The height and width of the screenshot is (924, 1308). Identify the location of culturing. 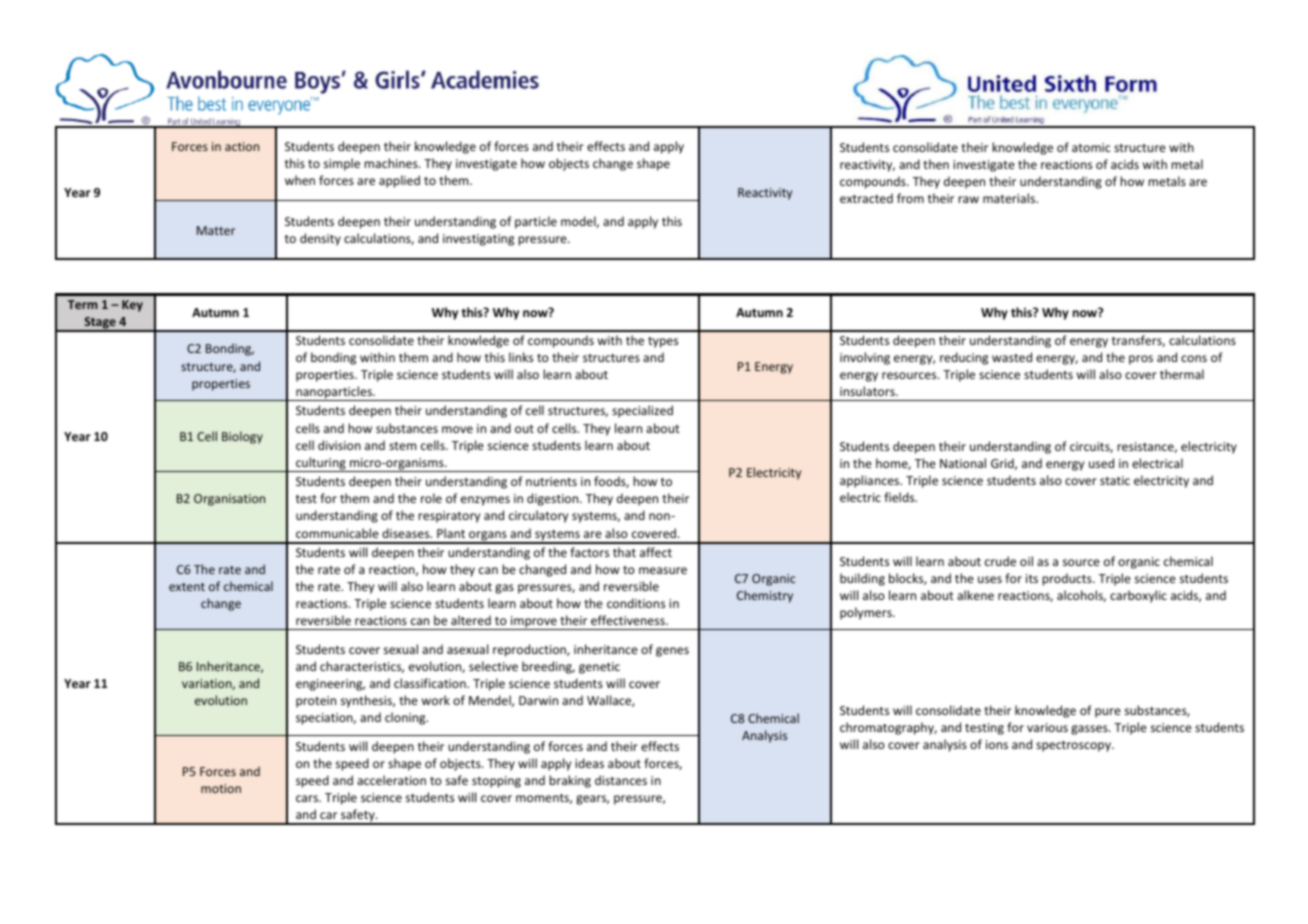
(321, 464).
